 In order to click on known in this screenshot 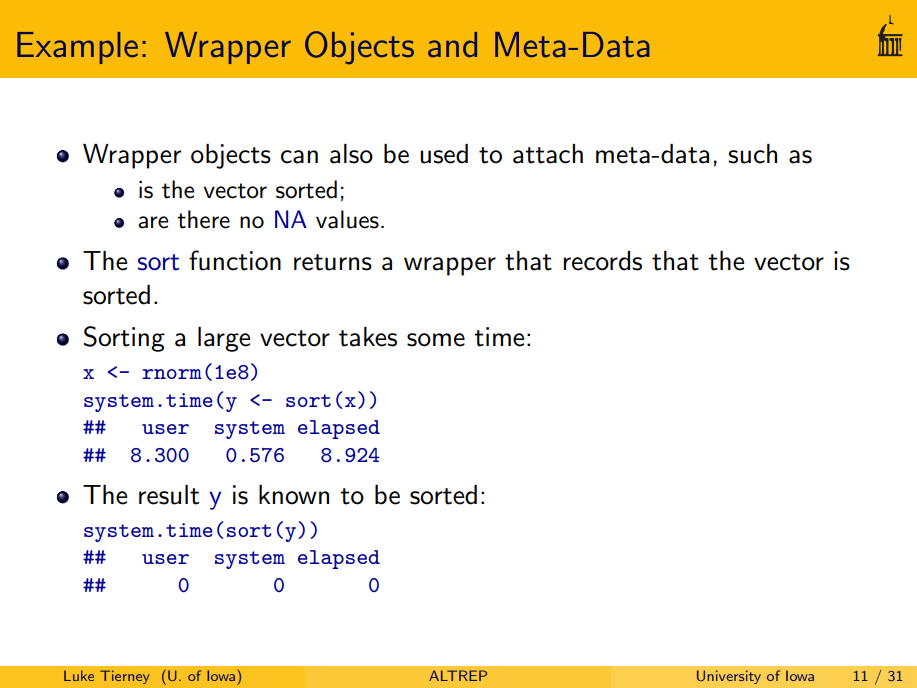, I will do `click(294, 495)`.
